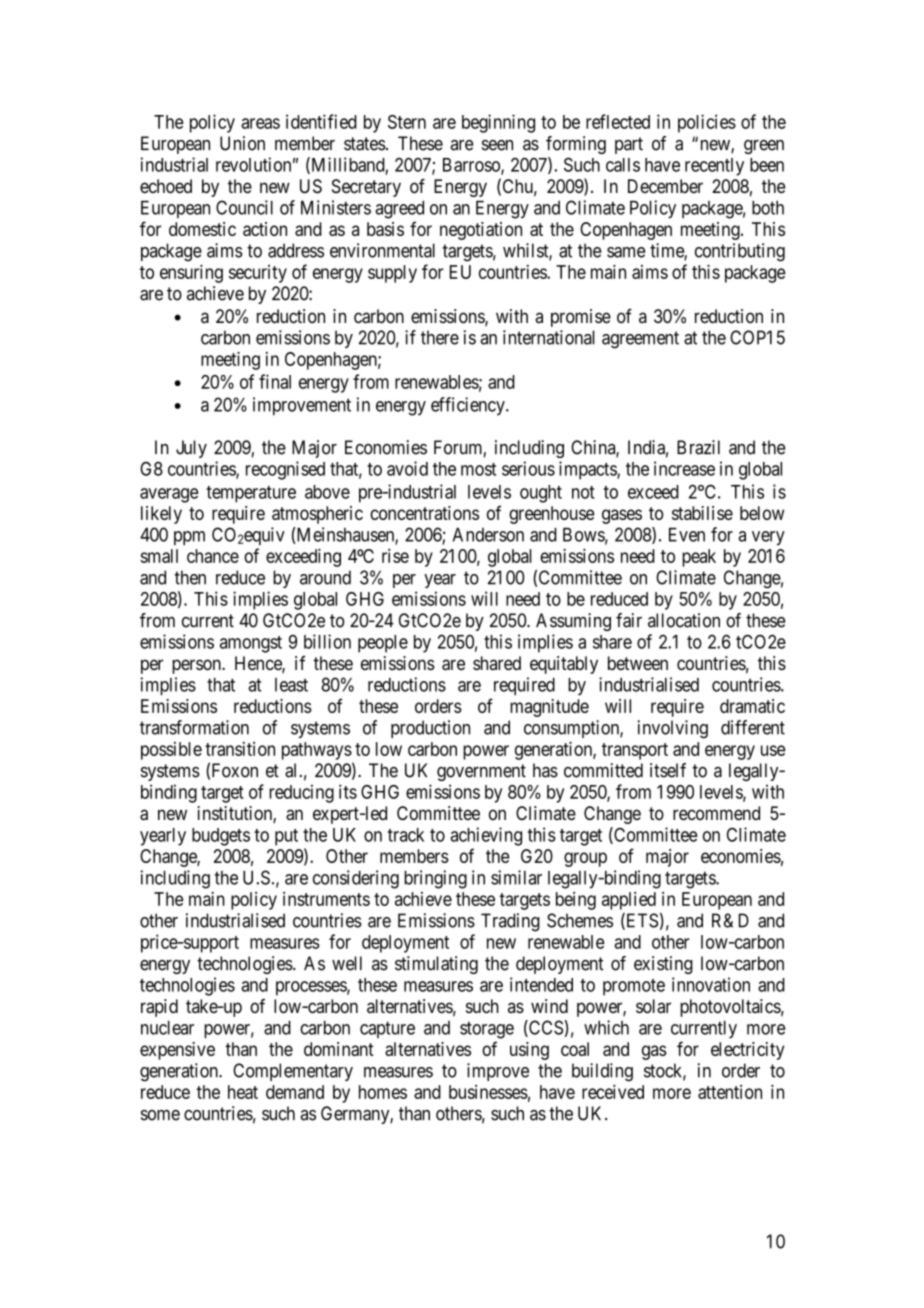 The image size is (924, 1308). I want to click on Barroso, so click(472, 166).
